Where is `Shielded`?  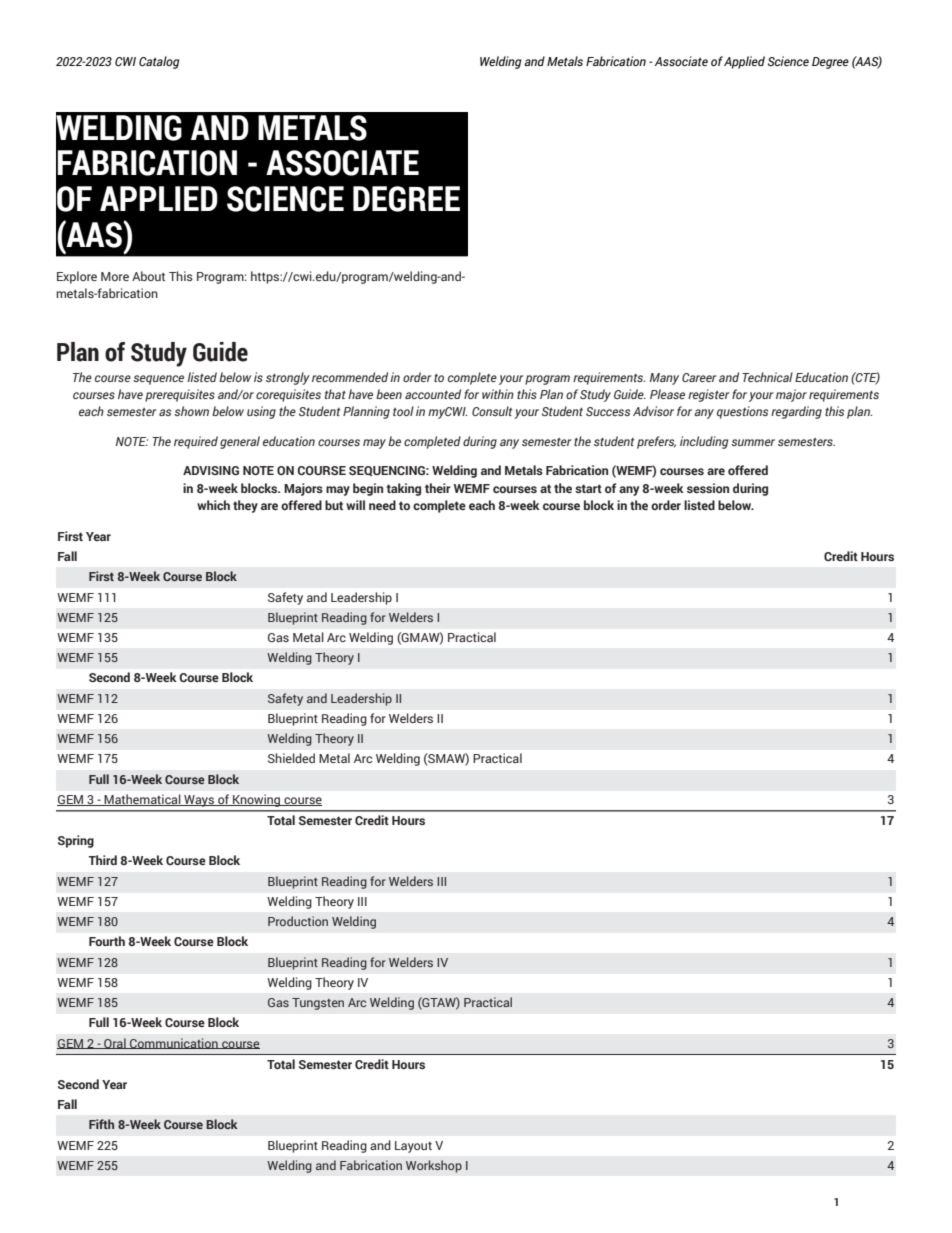 Shielded is located at coordinates (291, 758).
